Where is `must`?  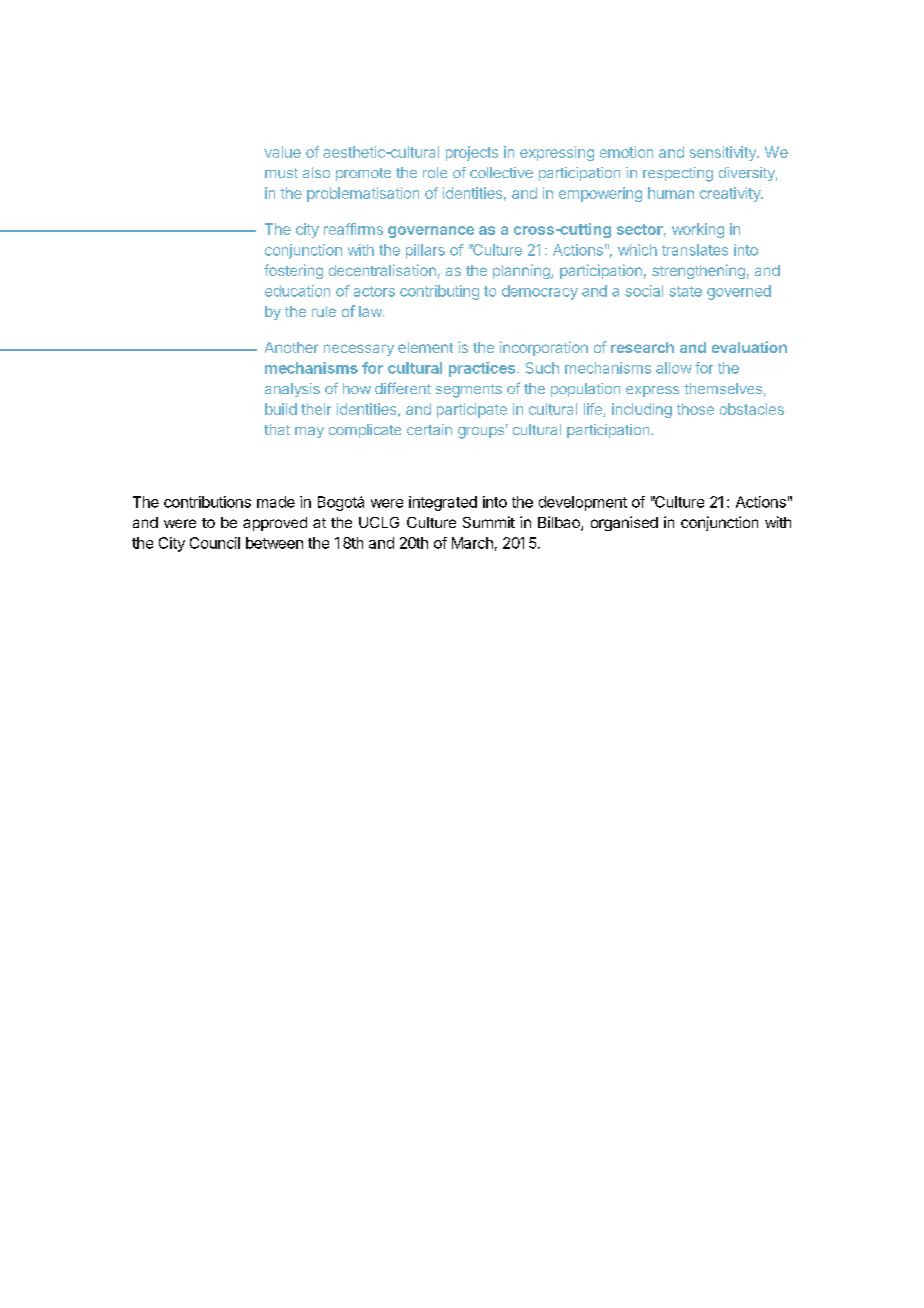
must is located at coordinates (281, 173).
